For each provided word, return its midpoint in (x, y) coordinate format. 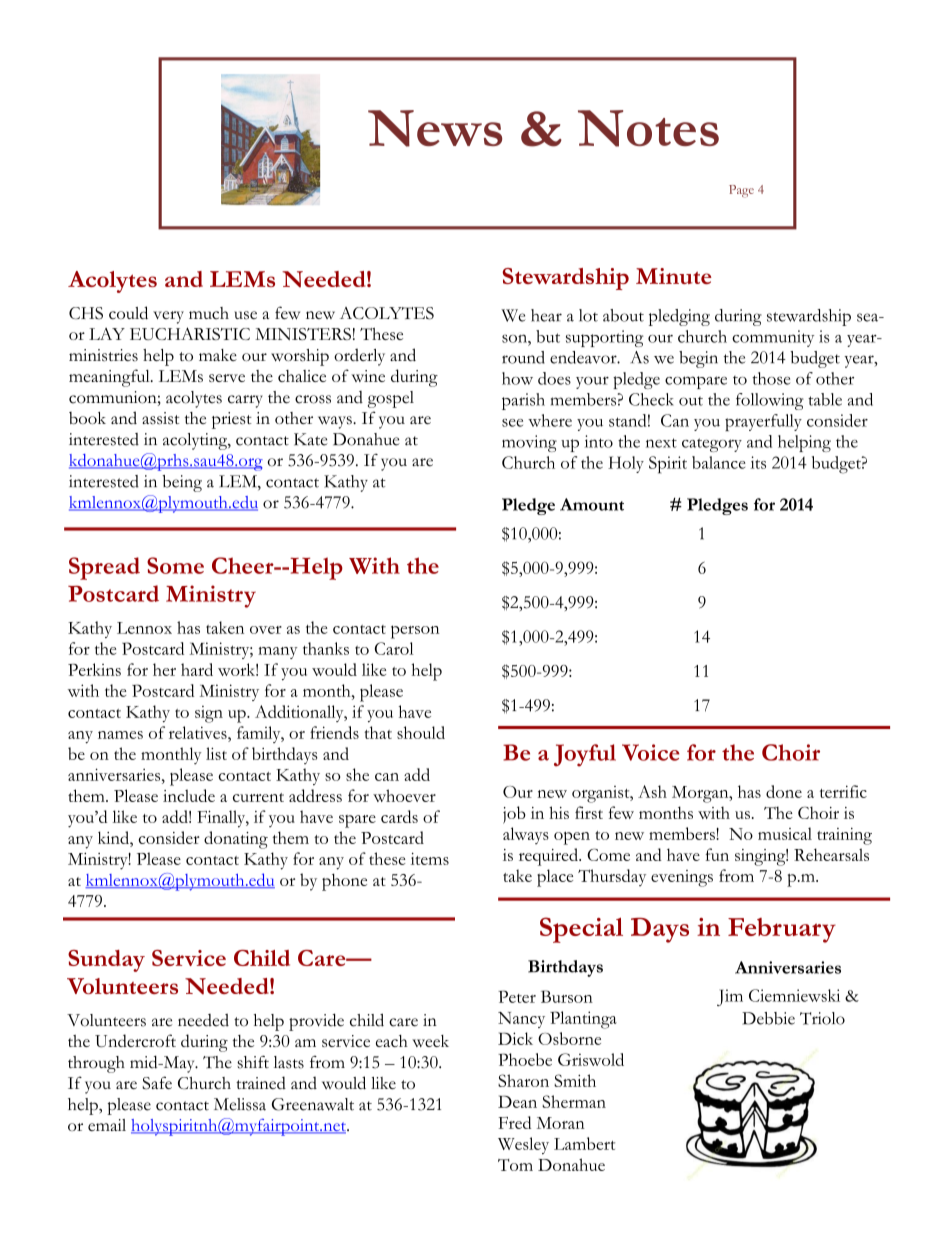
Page (741, 191)
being (182, 483)
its (758, 462)
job (514, 815)
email (107, 1125)
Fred (515, 1122)
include (189, 795)
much (209, 313)
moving (529, 443)
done (784, 791)
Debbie (768, 1018)
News (435, 128)
